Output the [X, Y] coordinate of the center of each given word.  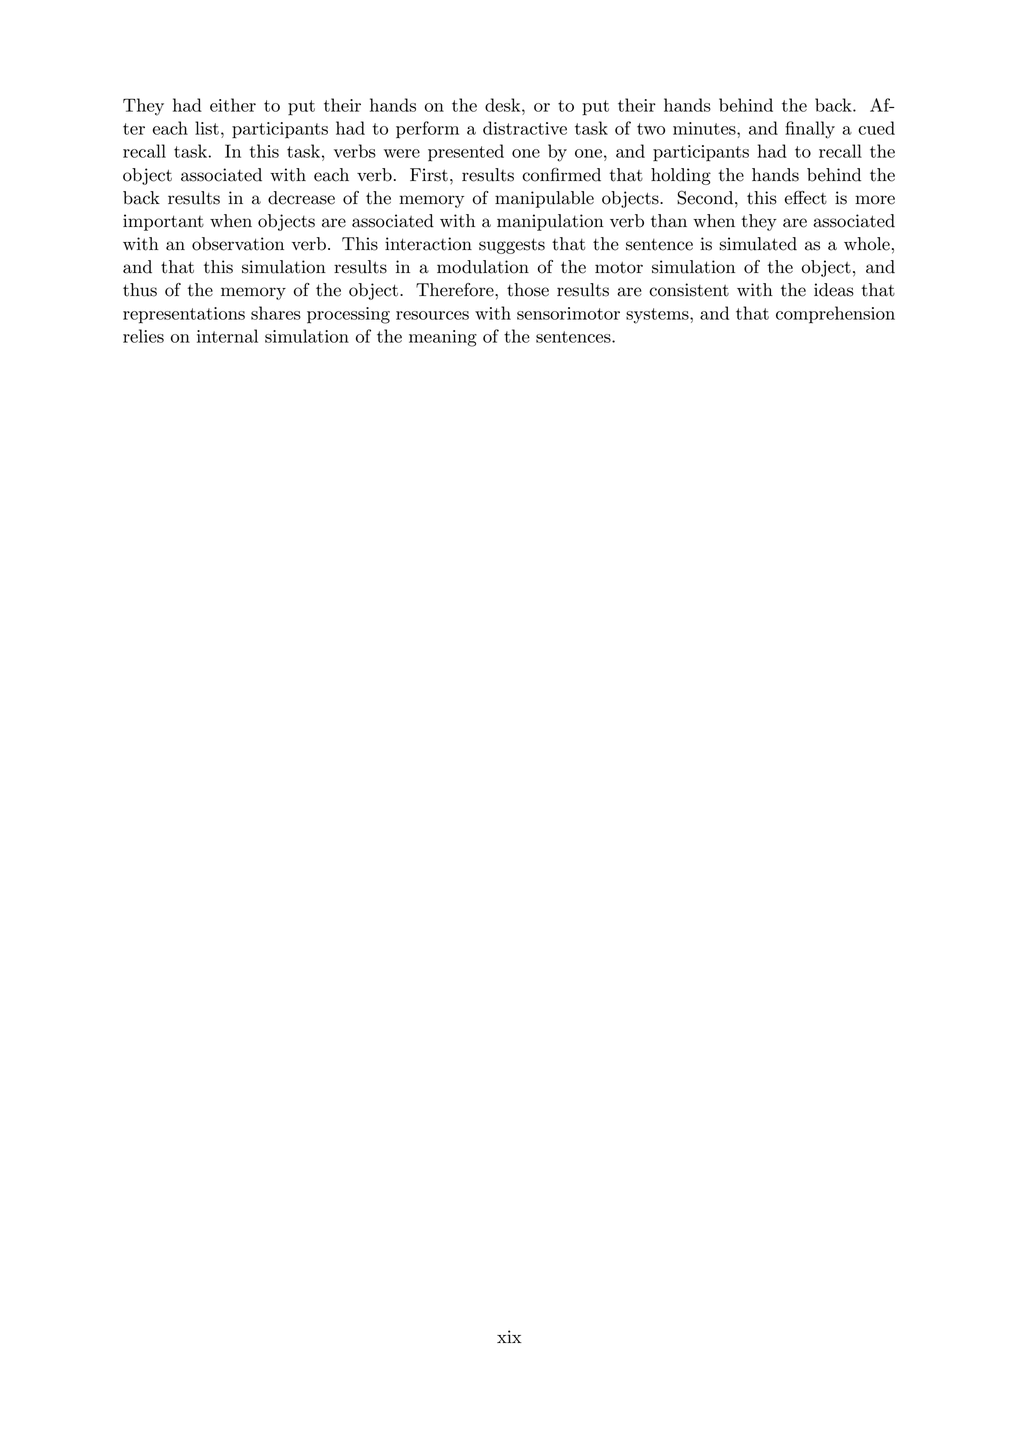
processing [348, 315]
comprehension [835, 315]
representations [184, 315]
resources [432, 315]
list [207, 128]
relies [143, 336]
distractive [525, 128]
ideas [834, 290]
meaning [443, 338]
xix [509, 1336]
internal [227, 336]
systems [658, 316]
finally [810, 130]
